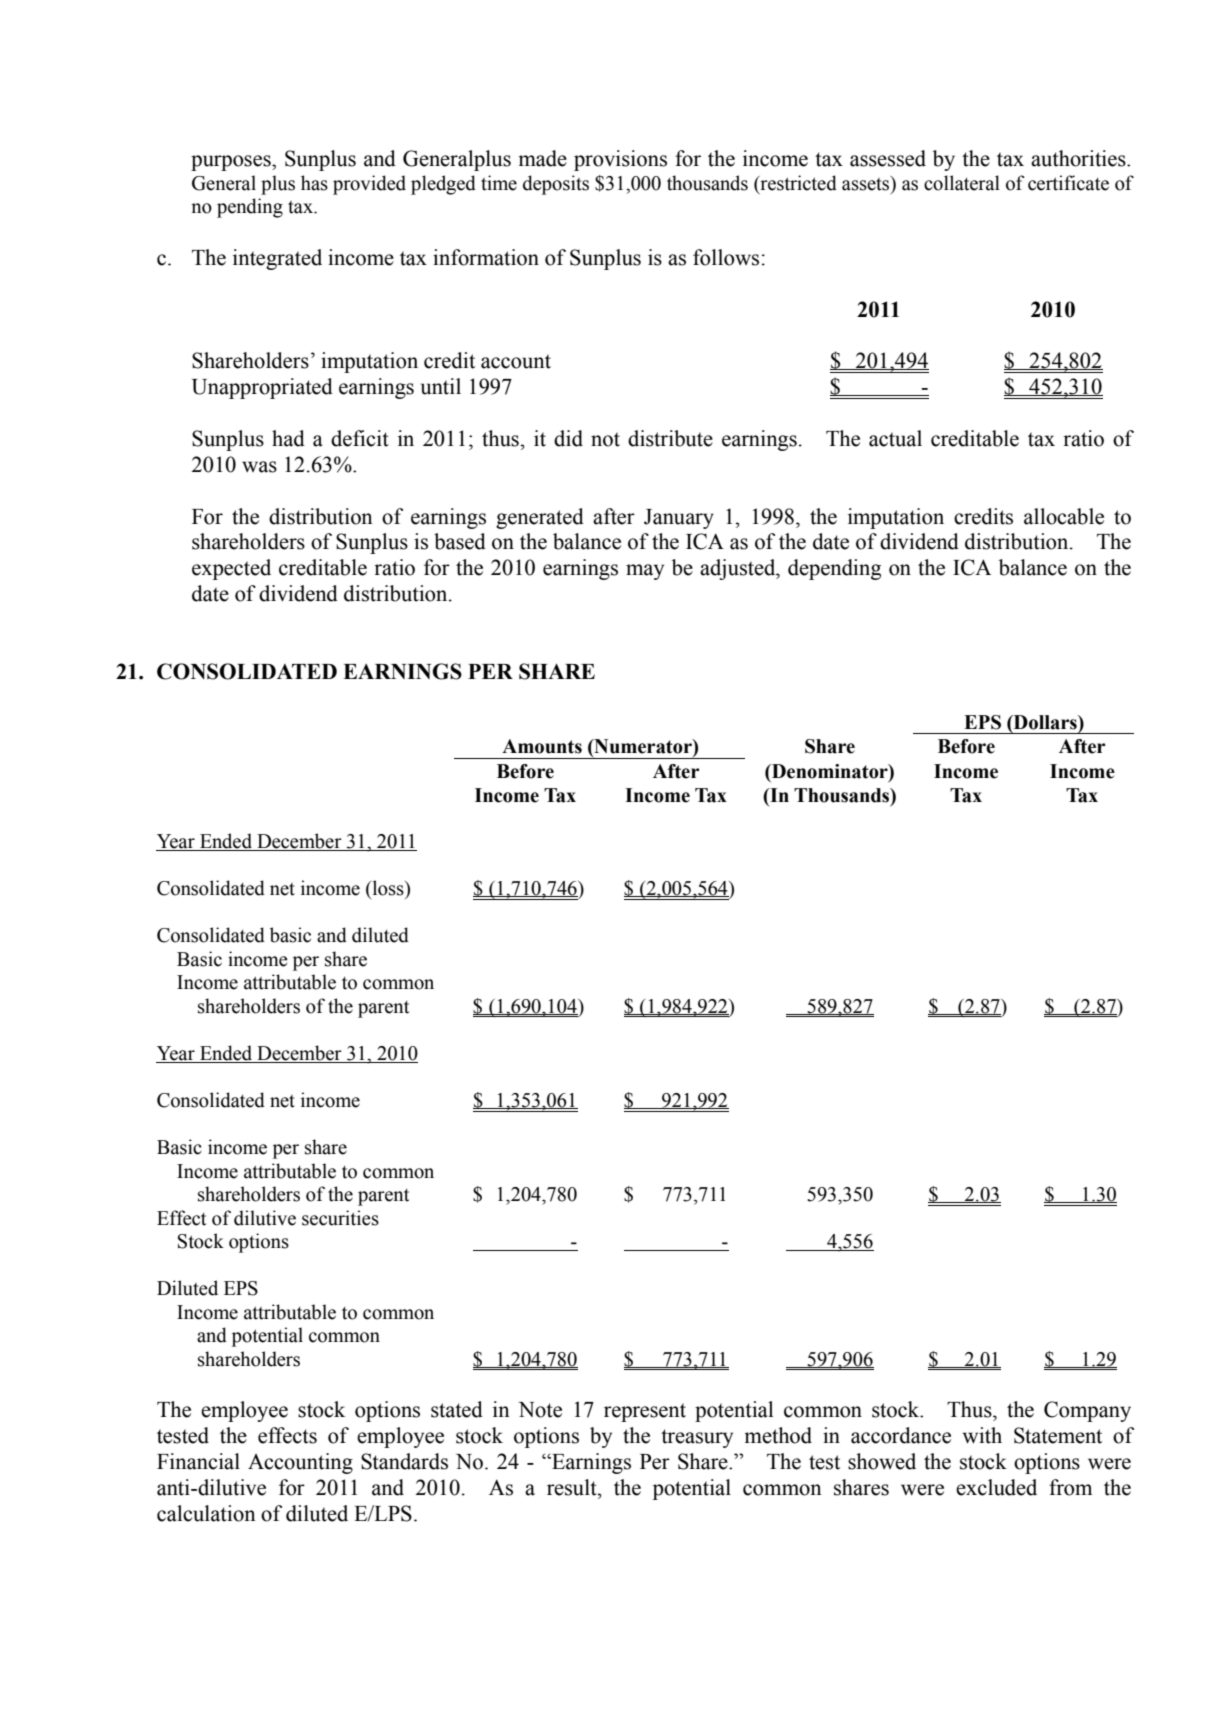 Image resolution: width=1218 pixels, height=1723 pixels. I want to click on collateral, so click(962, 183).
